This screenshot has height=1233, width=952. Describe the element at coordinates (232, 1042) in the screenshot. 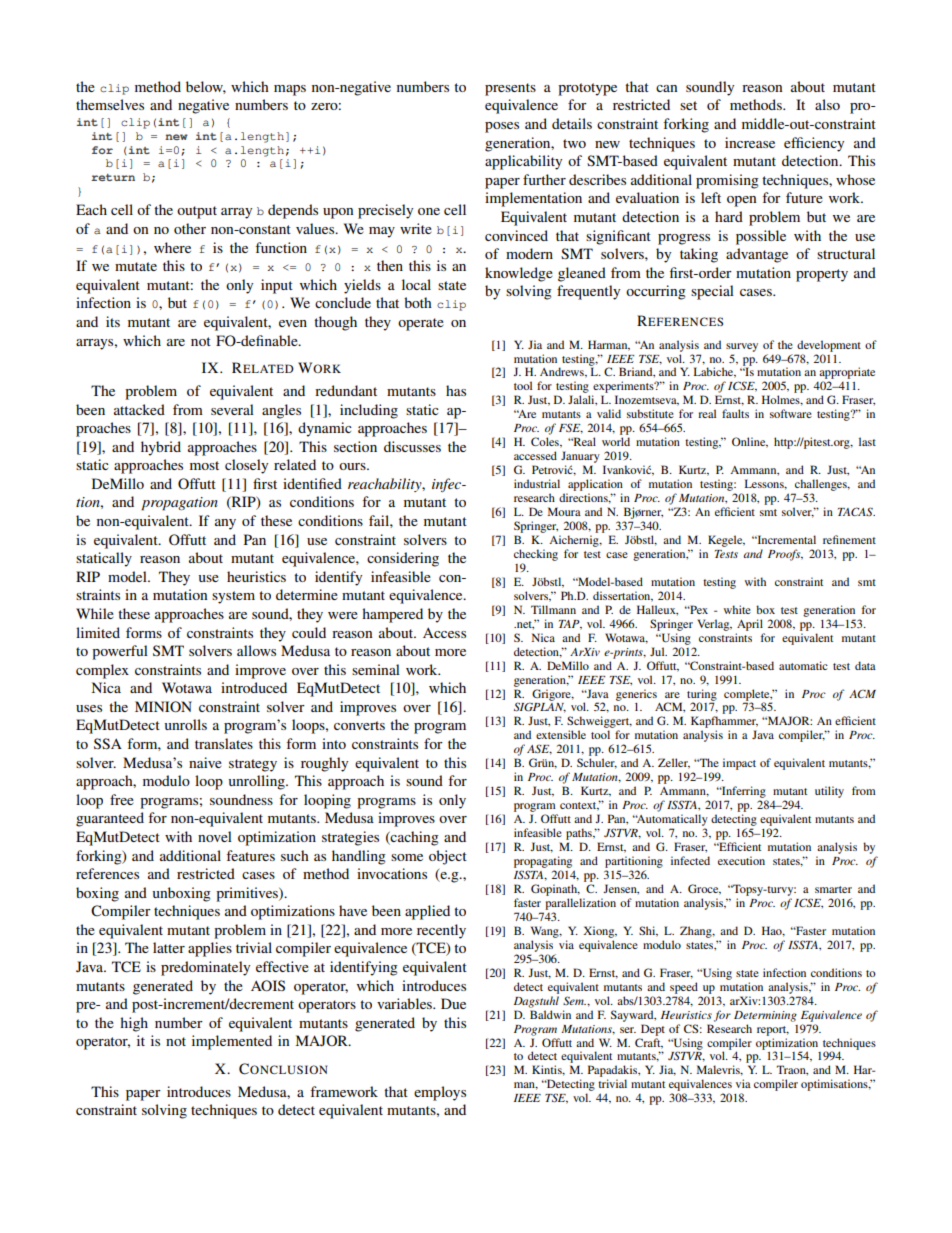

I see `implemented` at that location.
